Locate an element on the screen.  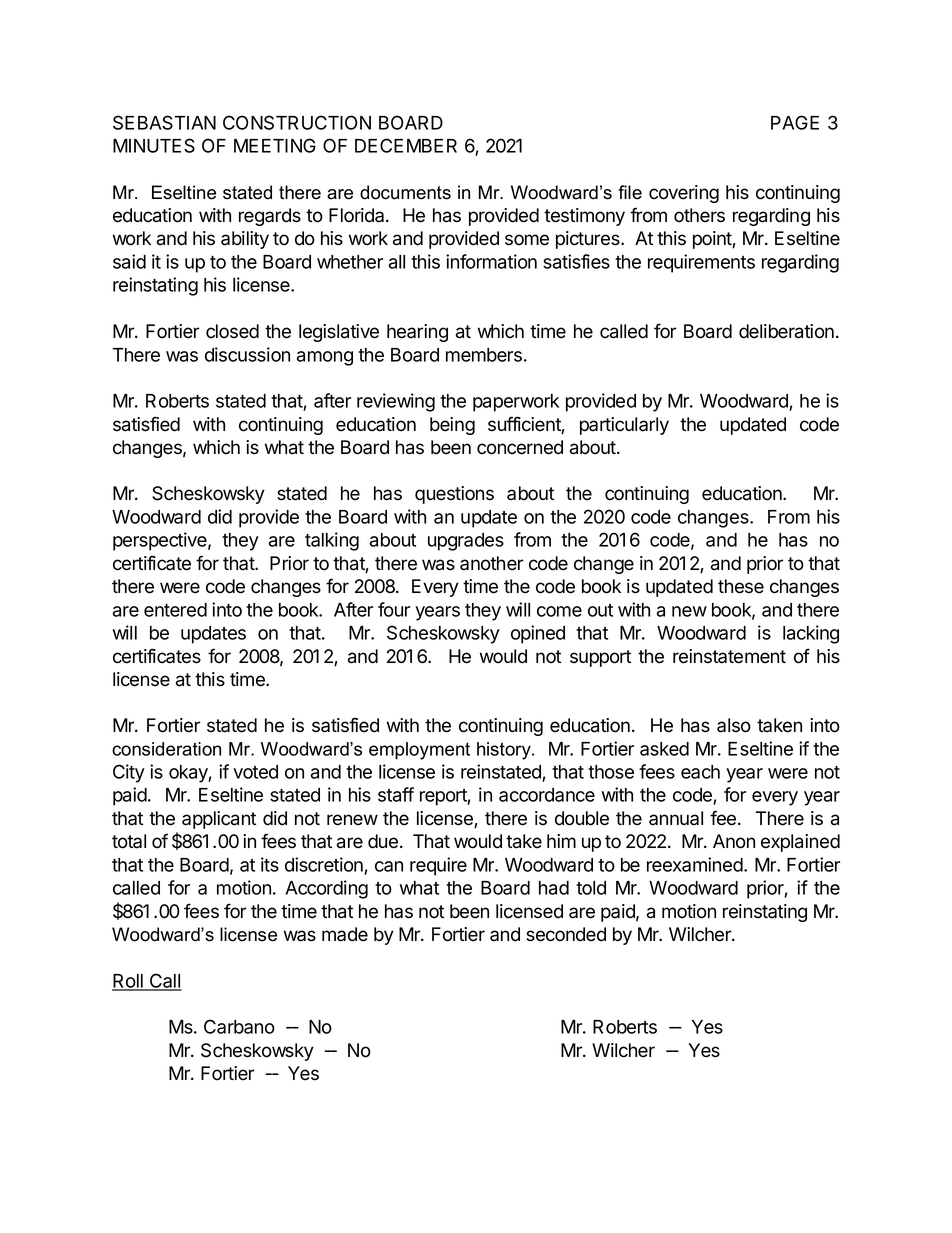
PAGE is located at coordinates (795, 122).
